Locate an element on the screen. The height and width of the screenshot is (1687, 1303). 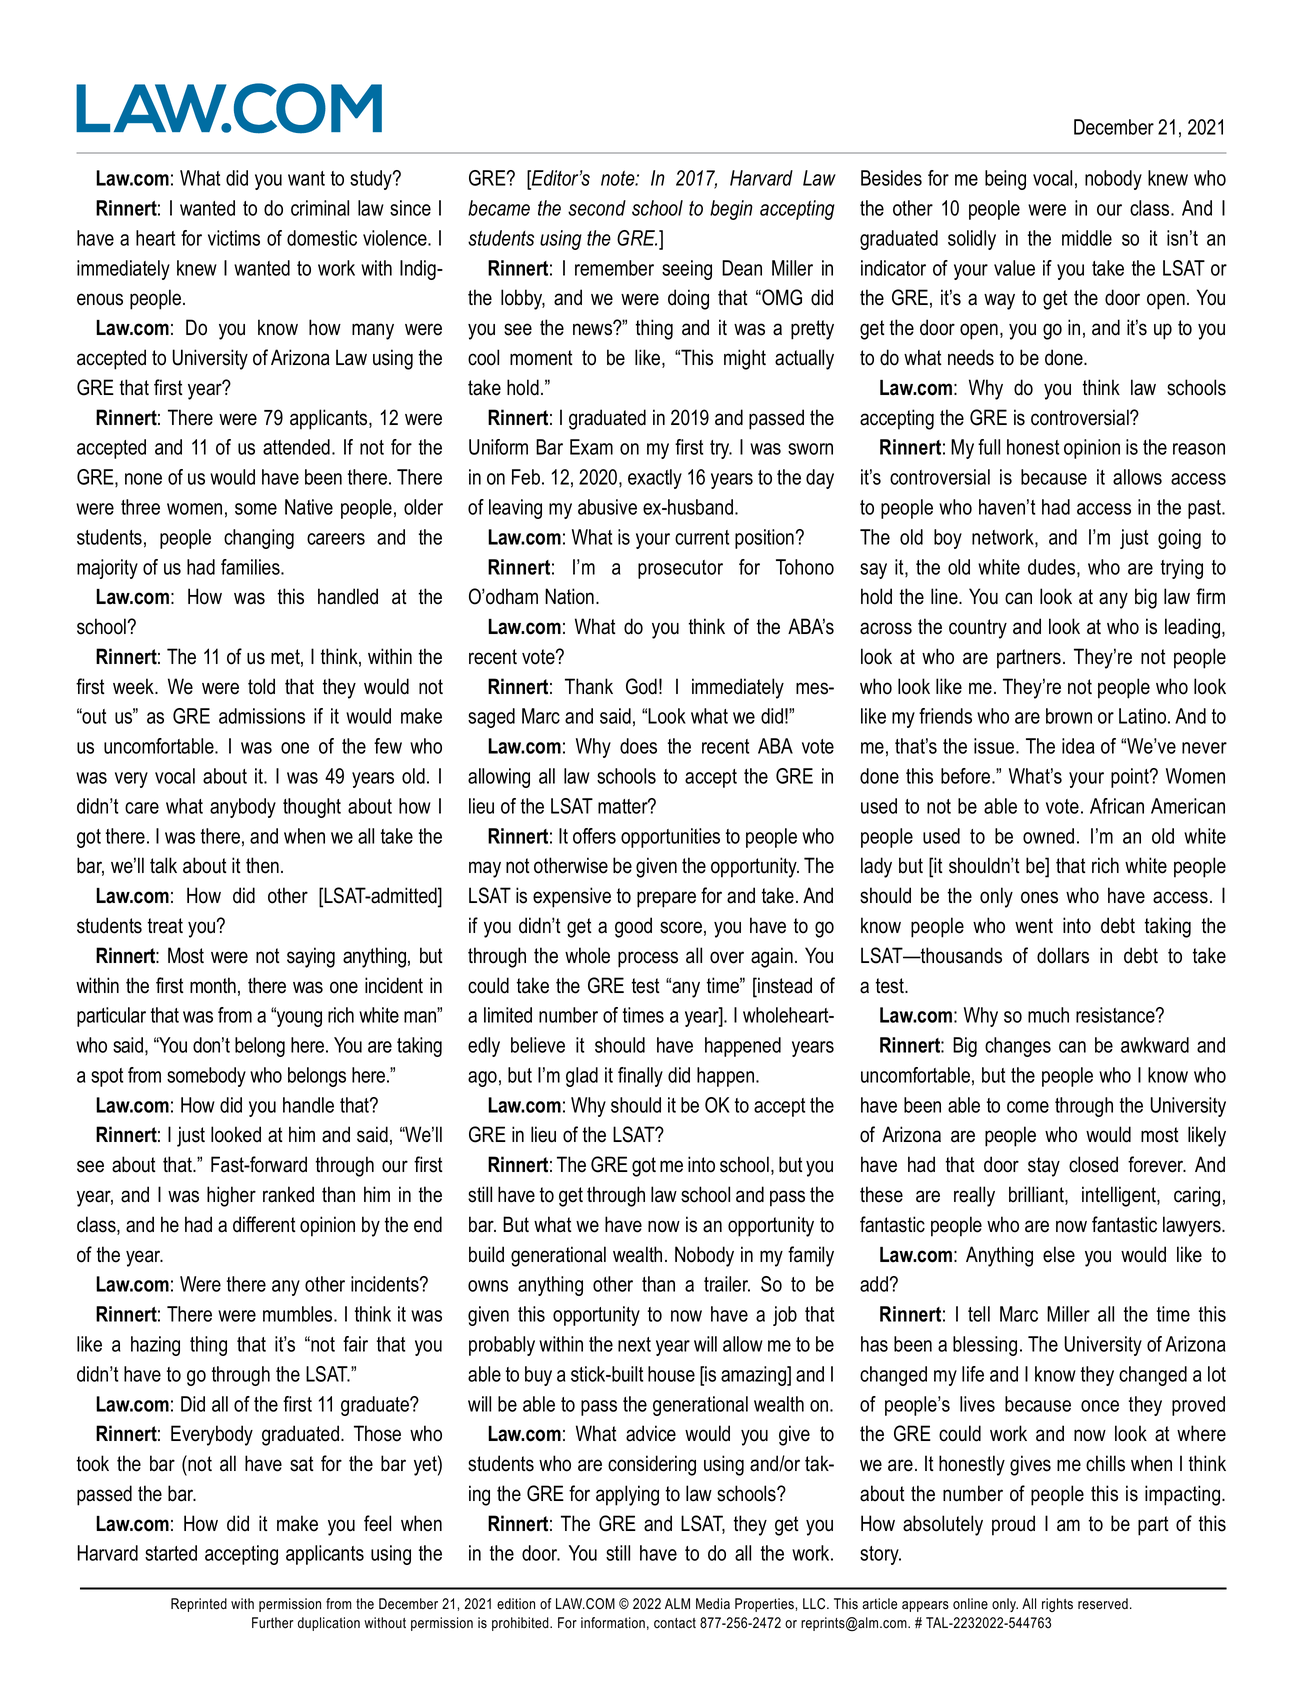
Reprinted is located at coordinates (199, 1605).
